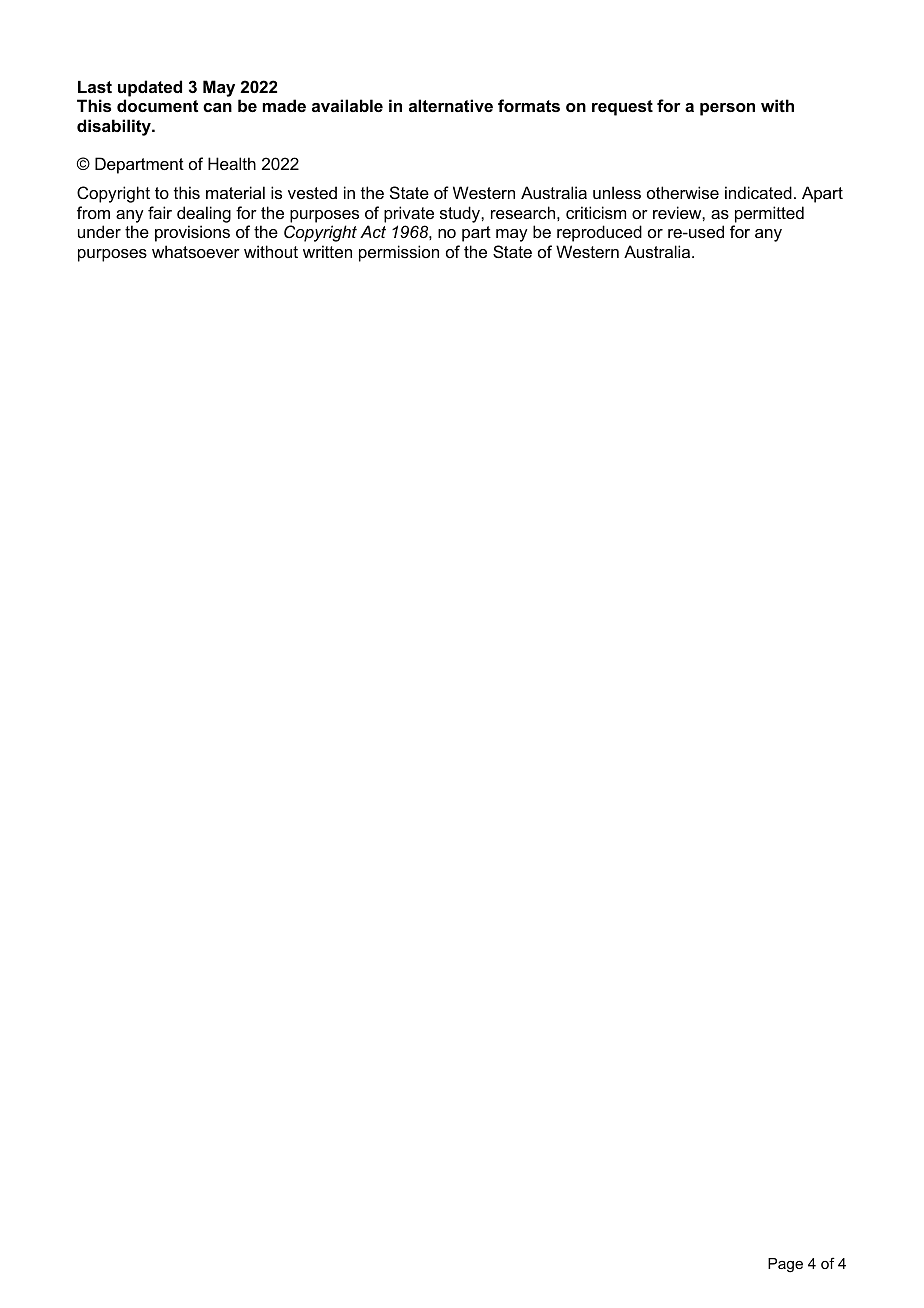 Image resolution: width=924 pixels, height=1308 pixels. I want to click on private, so click(409, 214).
